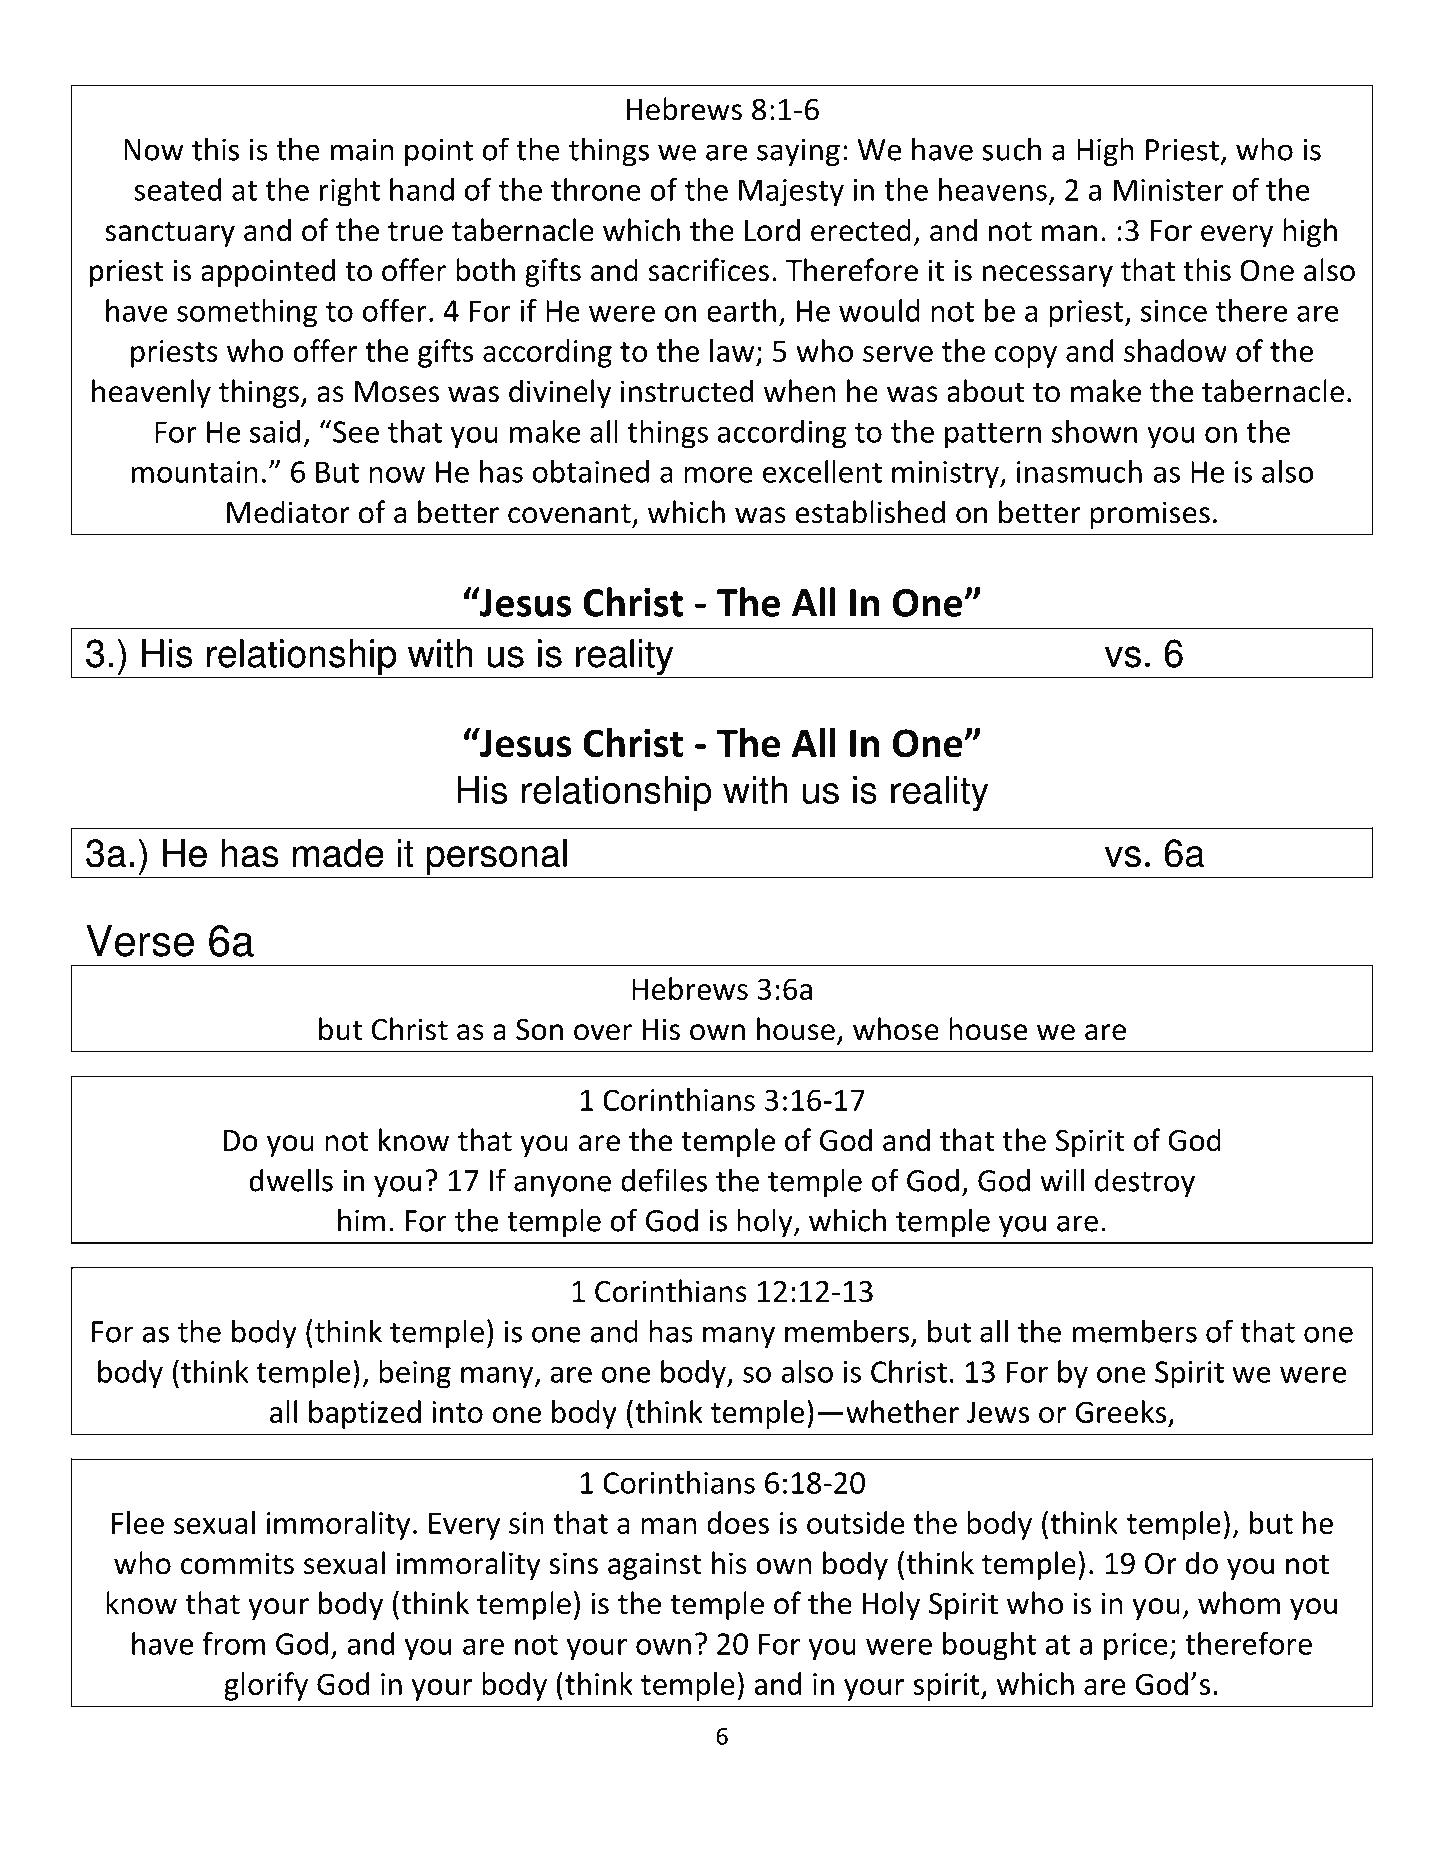 The height and width of the screenshot is (1868, 1444). What do you see at coordinates (350, 192) in the screenshot?
I see `right` at bounding box center [350, 192].
